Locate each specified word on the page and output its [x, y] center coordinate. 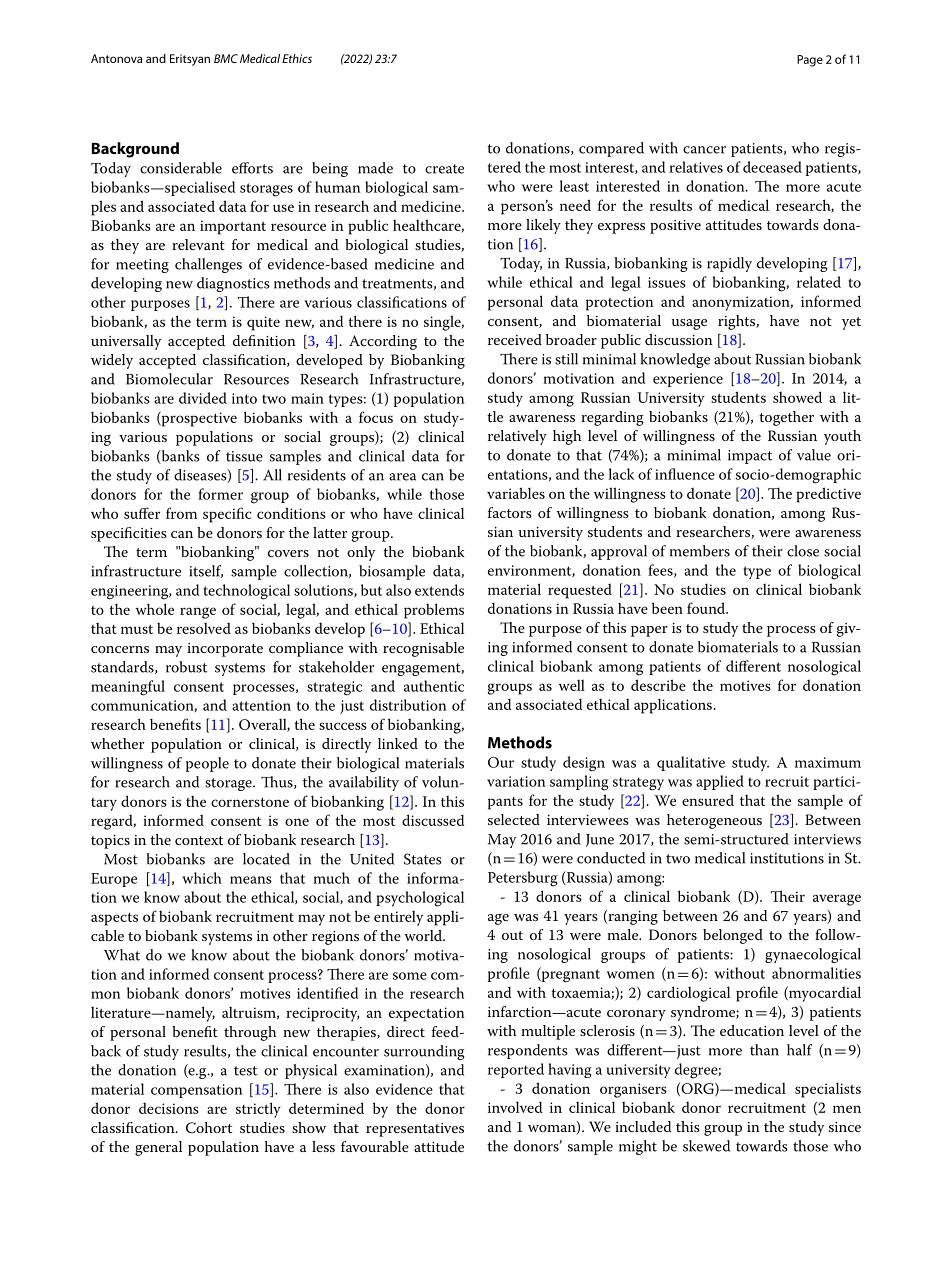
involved [515, 1107]
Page [810, 61]
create [444, 169]
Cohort [209, 1128]
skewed [706, 1146]
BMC [226, 58]
